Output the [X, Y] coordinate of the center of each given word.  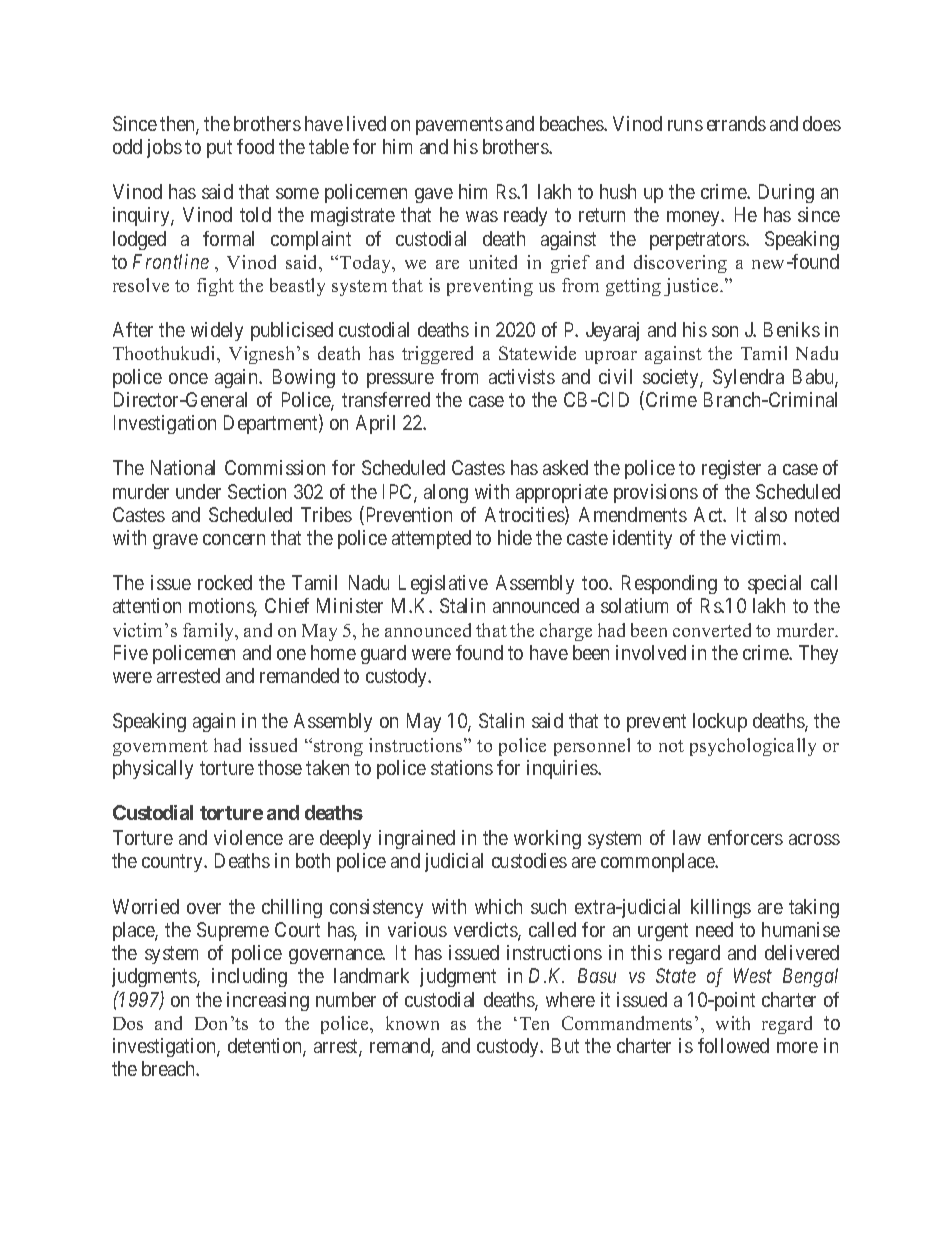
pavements [459, 126]
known [412, 1023]
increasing [268, 1001]
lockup [720, 722]
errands [736, 123]
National [183, 467]
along [446, 493]
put [219, 149]
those [280, 767]
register [731, 469]
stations [462, 767]
